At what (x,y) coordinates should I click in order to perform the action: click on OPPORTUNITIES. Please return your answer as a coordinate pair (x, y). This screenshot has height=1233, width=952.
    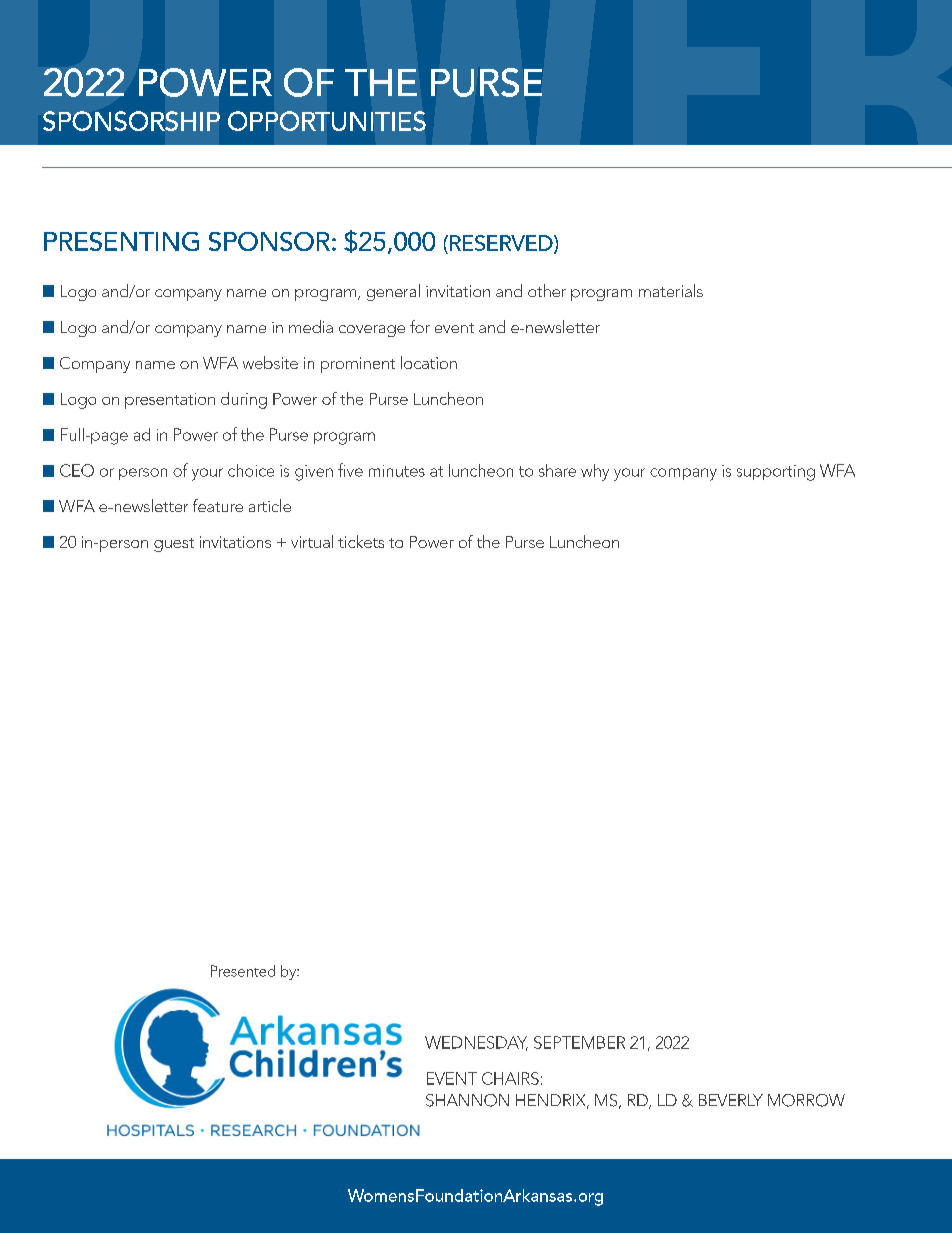
    Looking at the image, I should click on (327, 121).
